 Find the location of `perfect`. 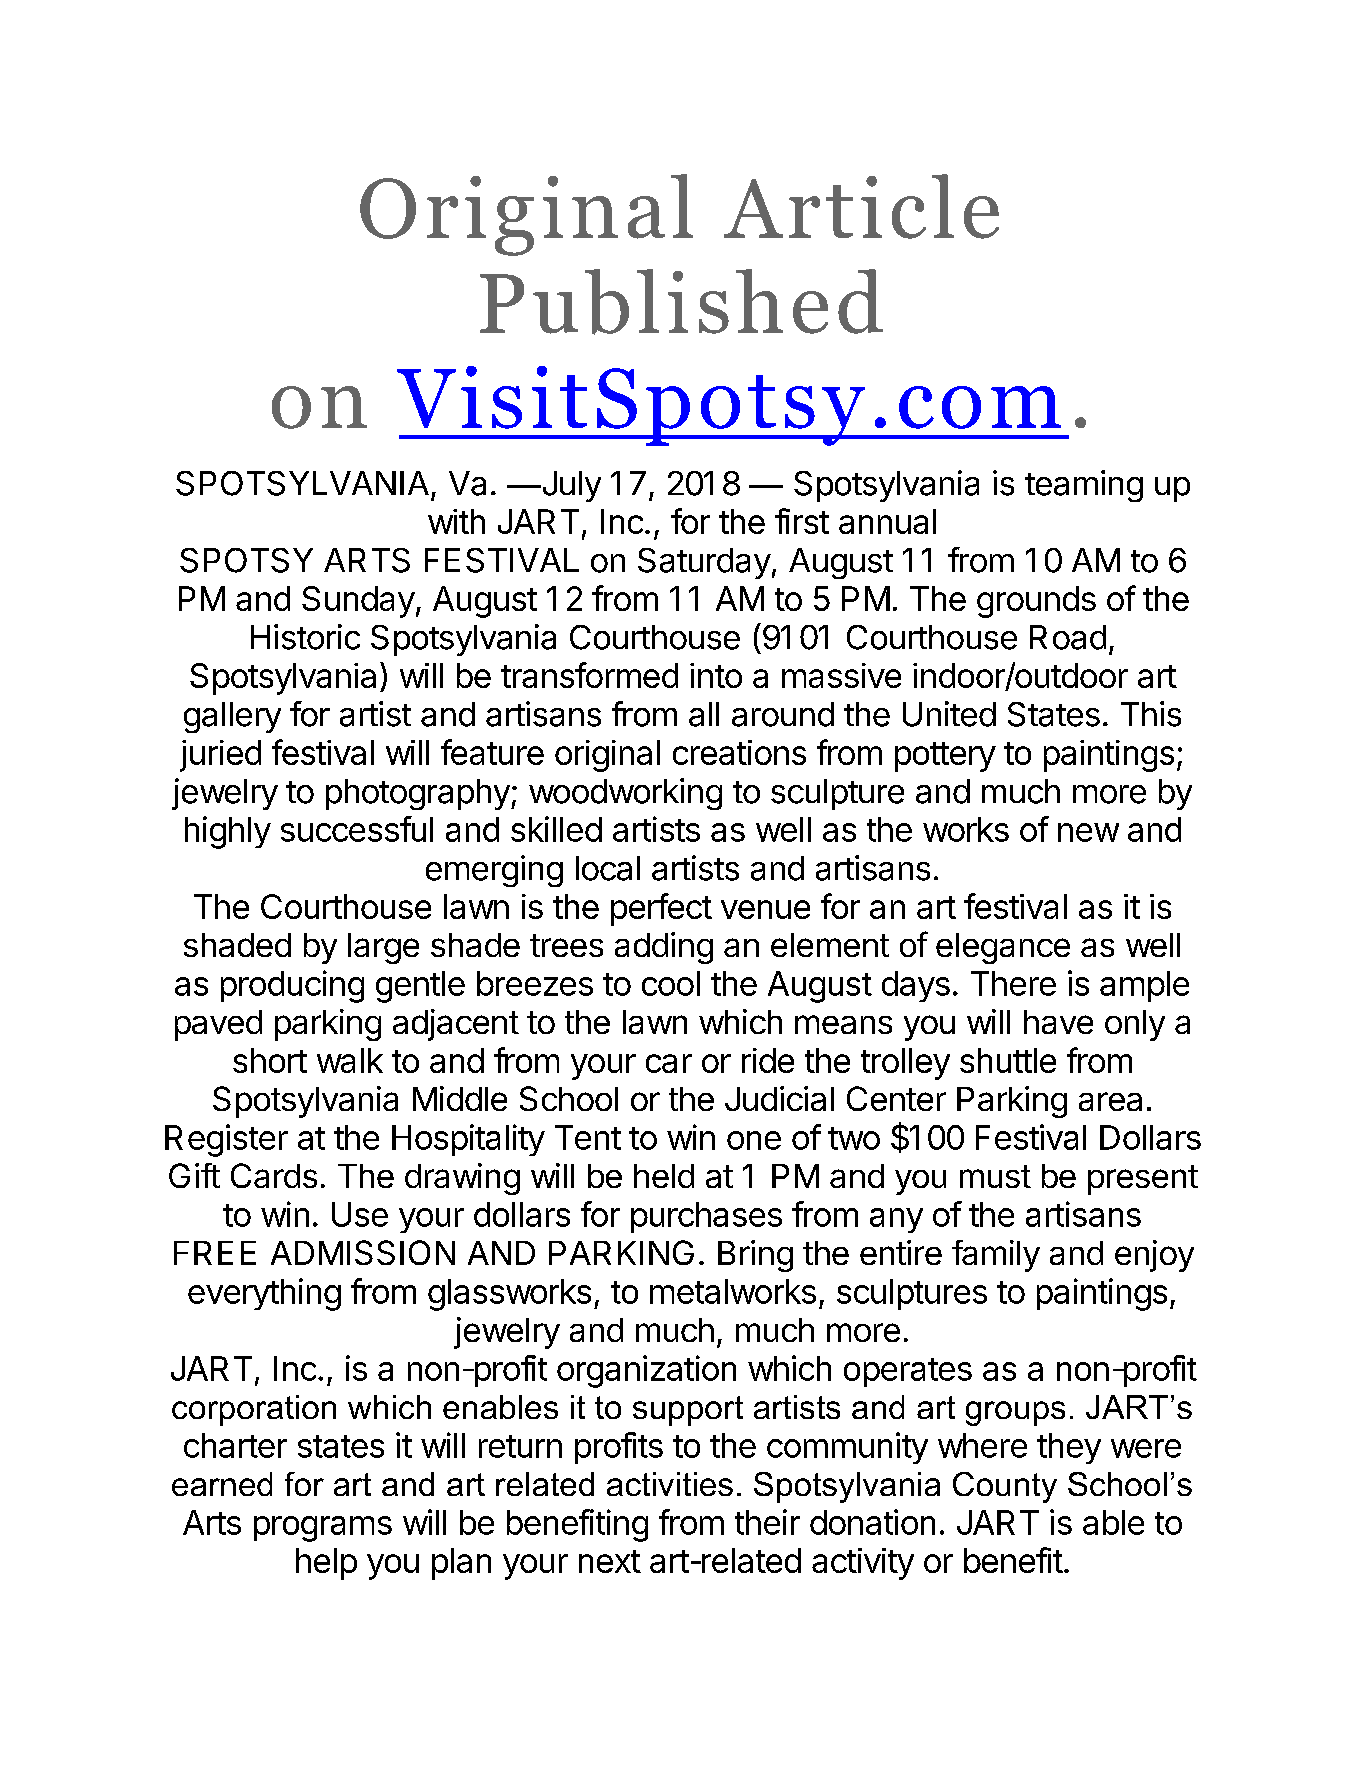

perfect is located at coordinates (661, 909).
